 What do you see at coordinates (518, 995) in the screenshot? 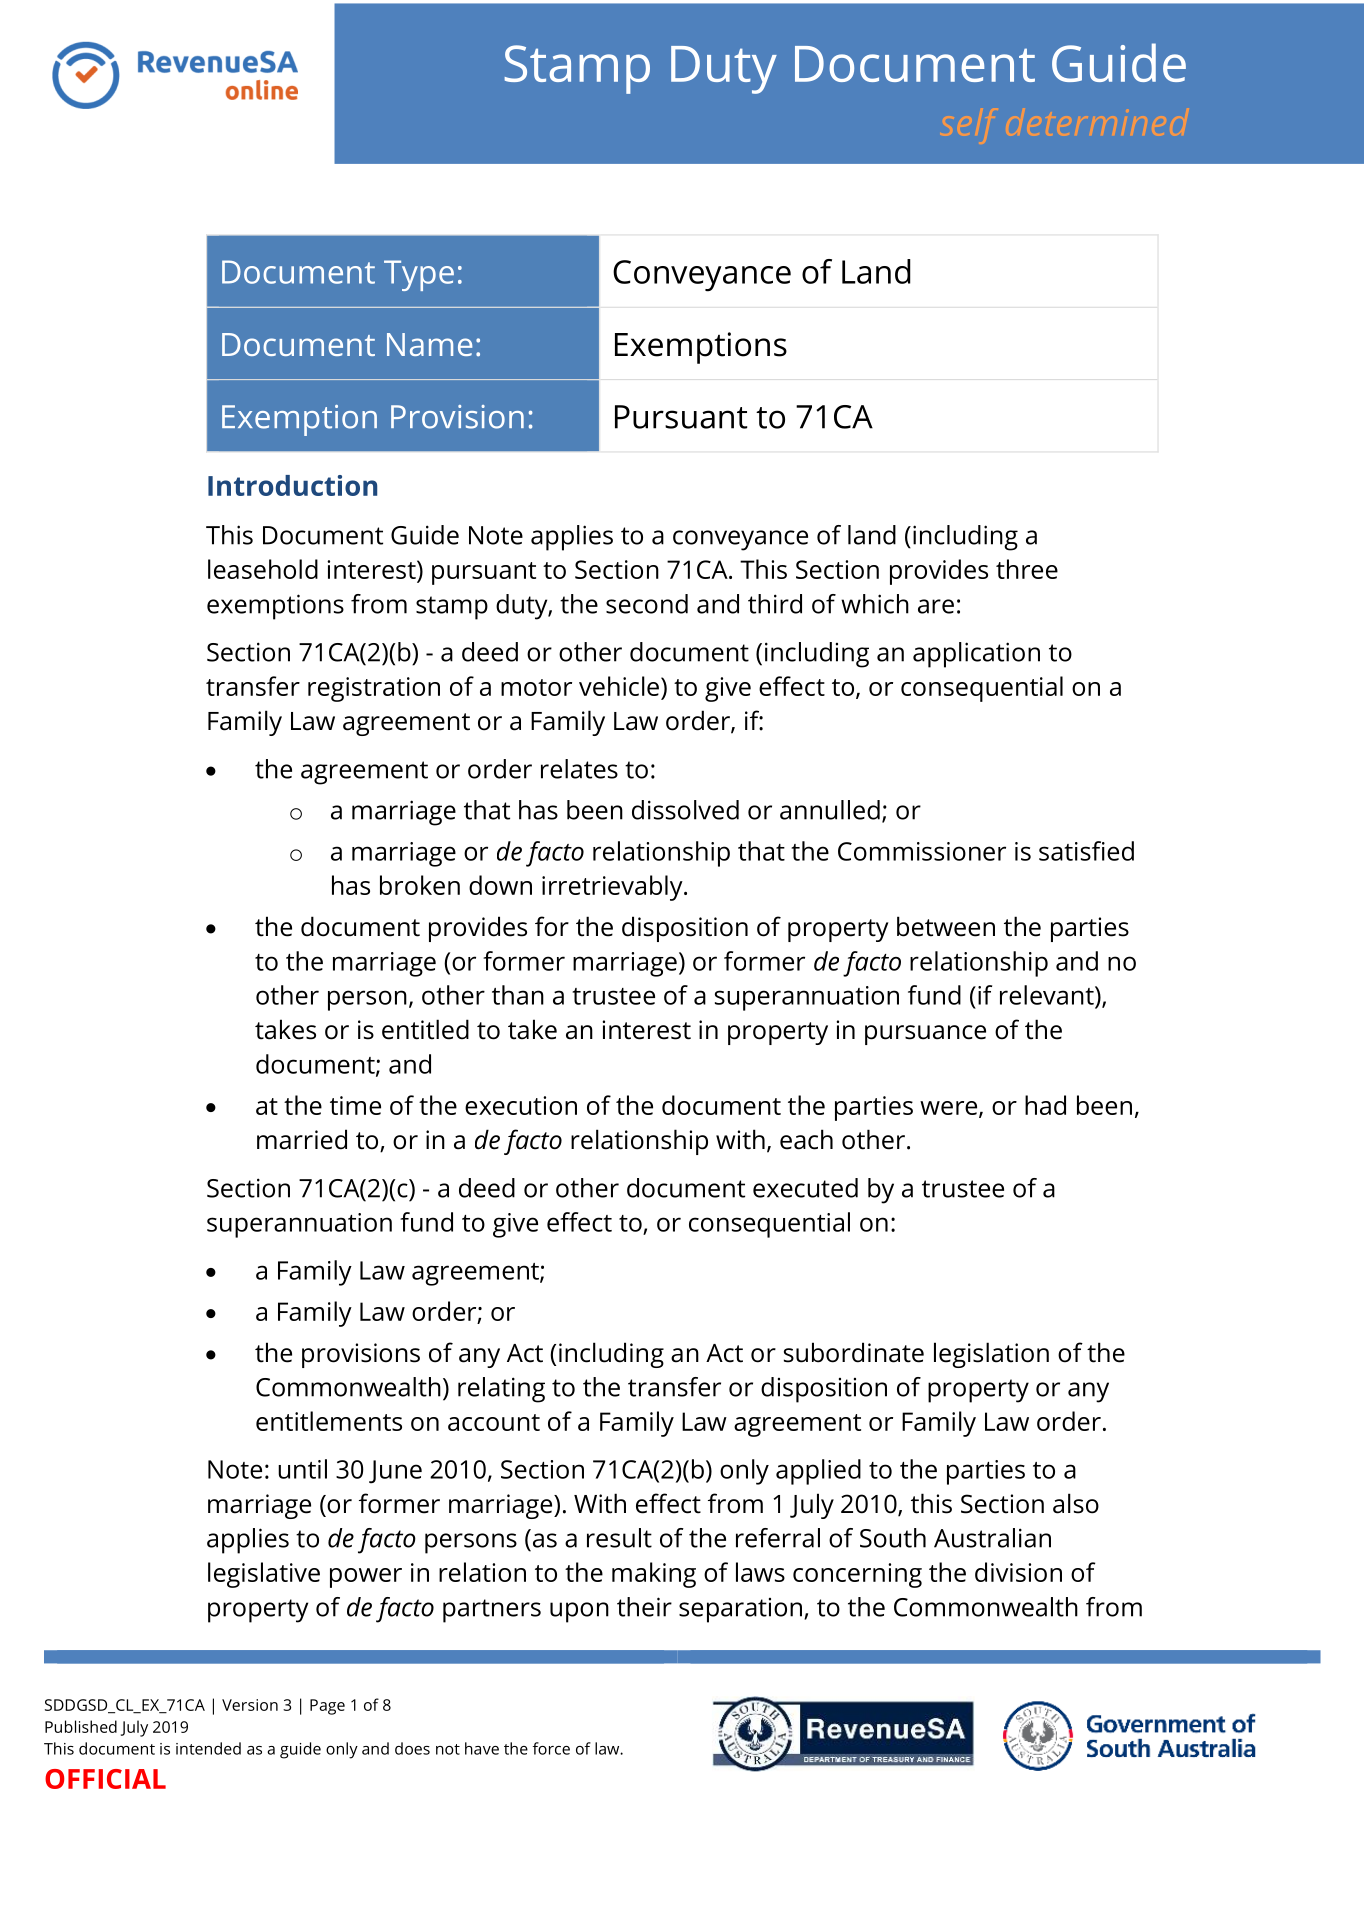
I see `than` at bounding box center [518, 995].
